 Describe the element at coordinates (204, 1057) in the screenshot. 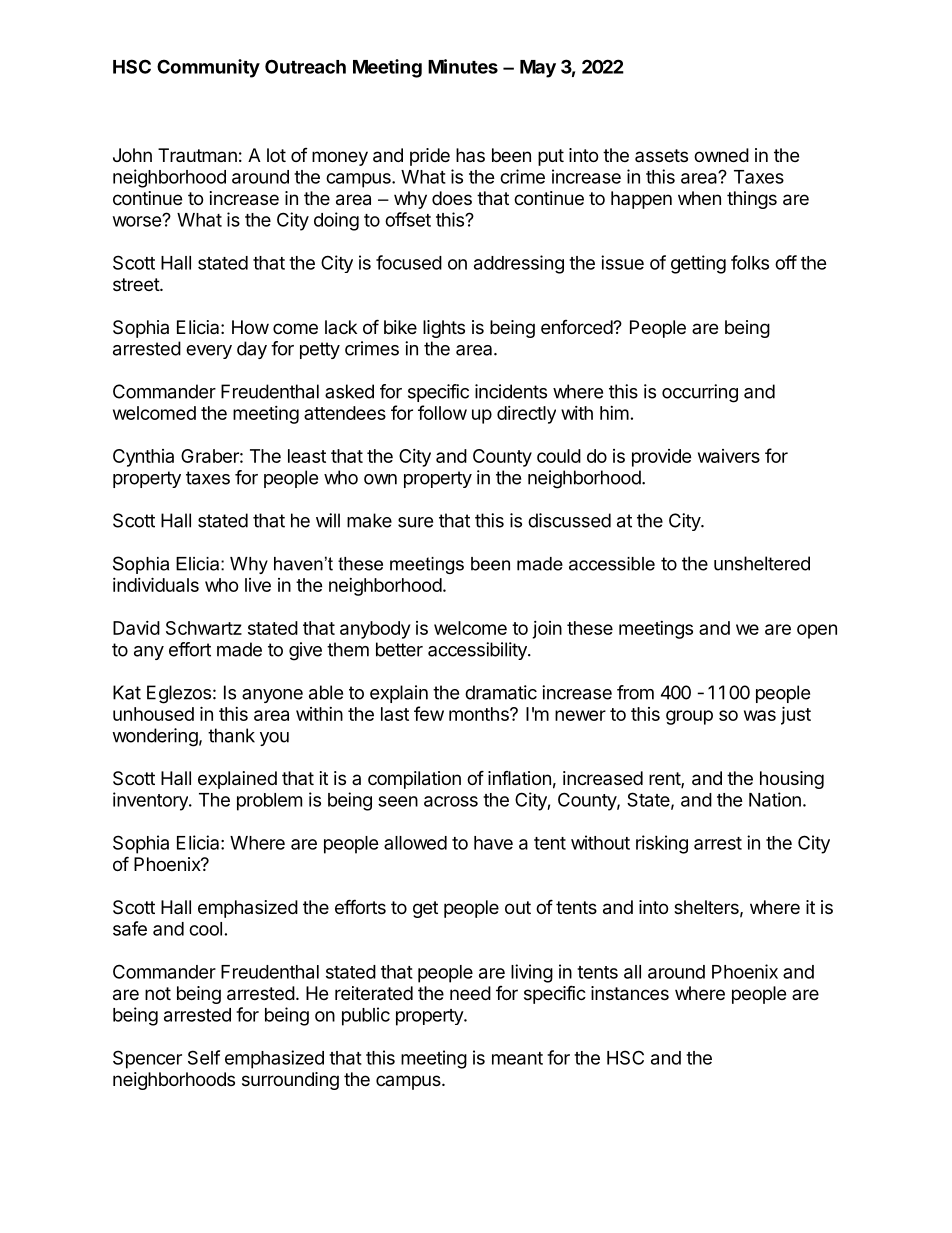

I see `Self` at that location.
